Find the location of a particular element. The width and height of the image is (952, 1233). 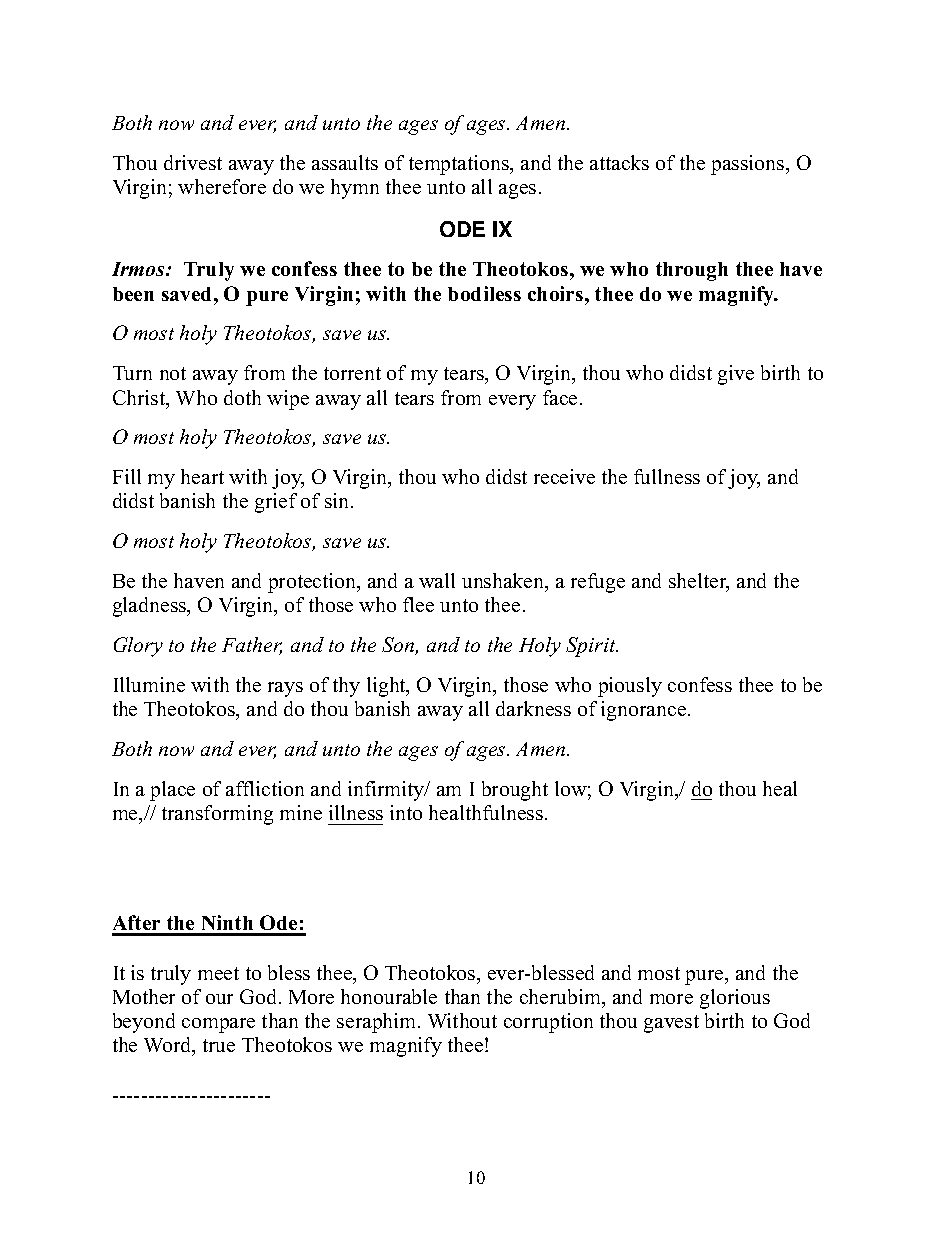

transforming is located at coordinates (217, 815).
